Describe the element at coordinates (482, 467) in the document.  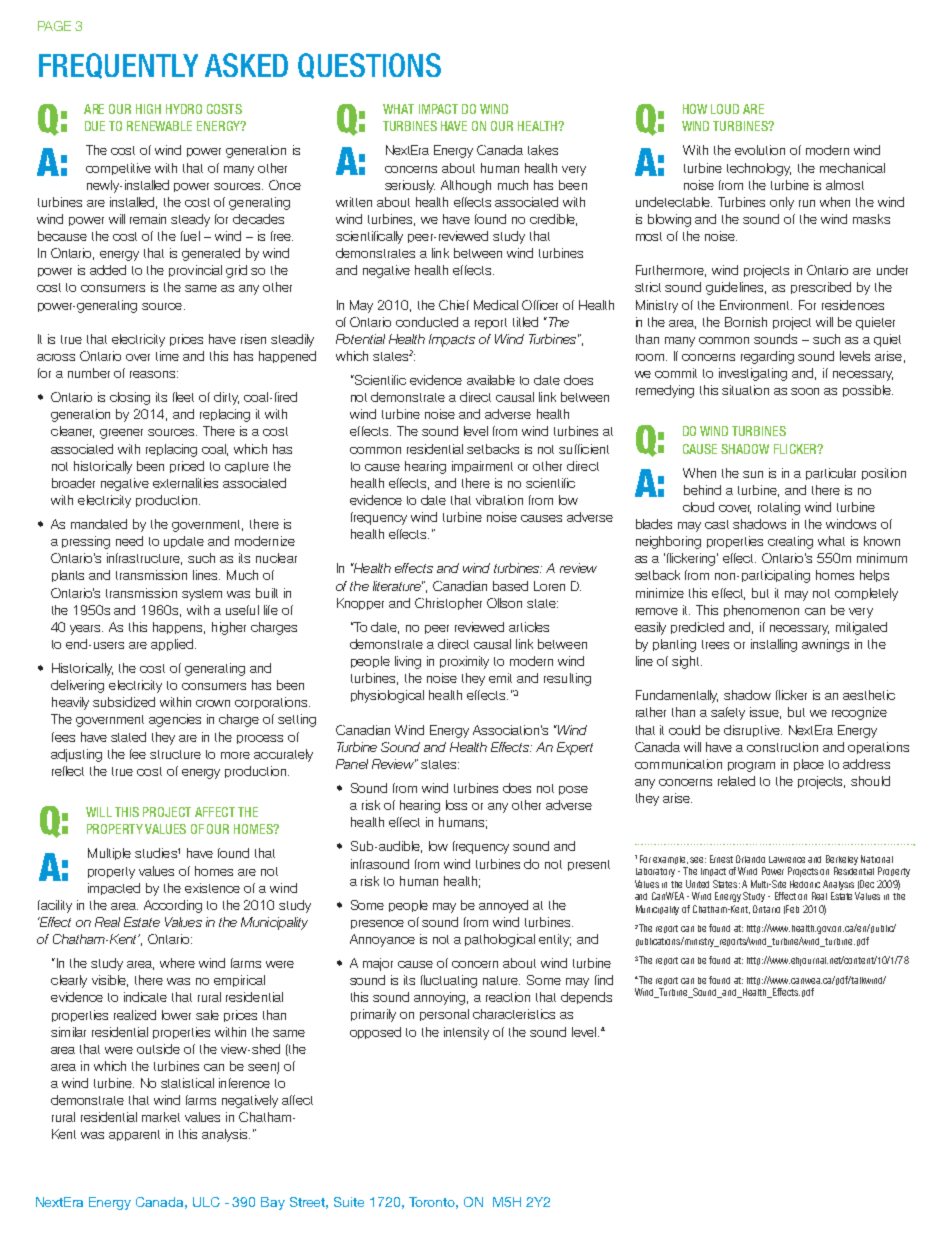
I see `impairment` at that location.
